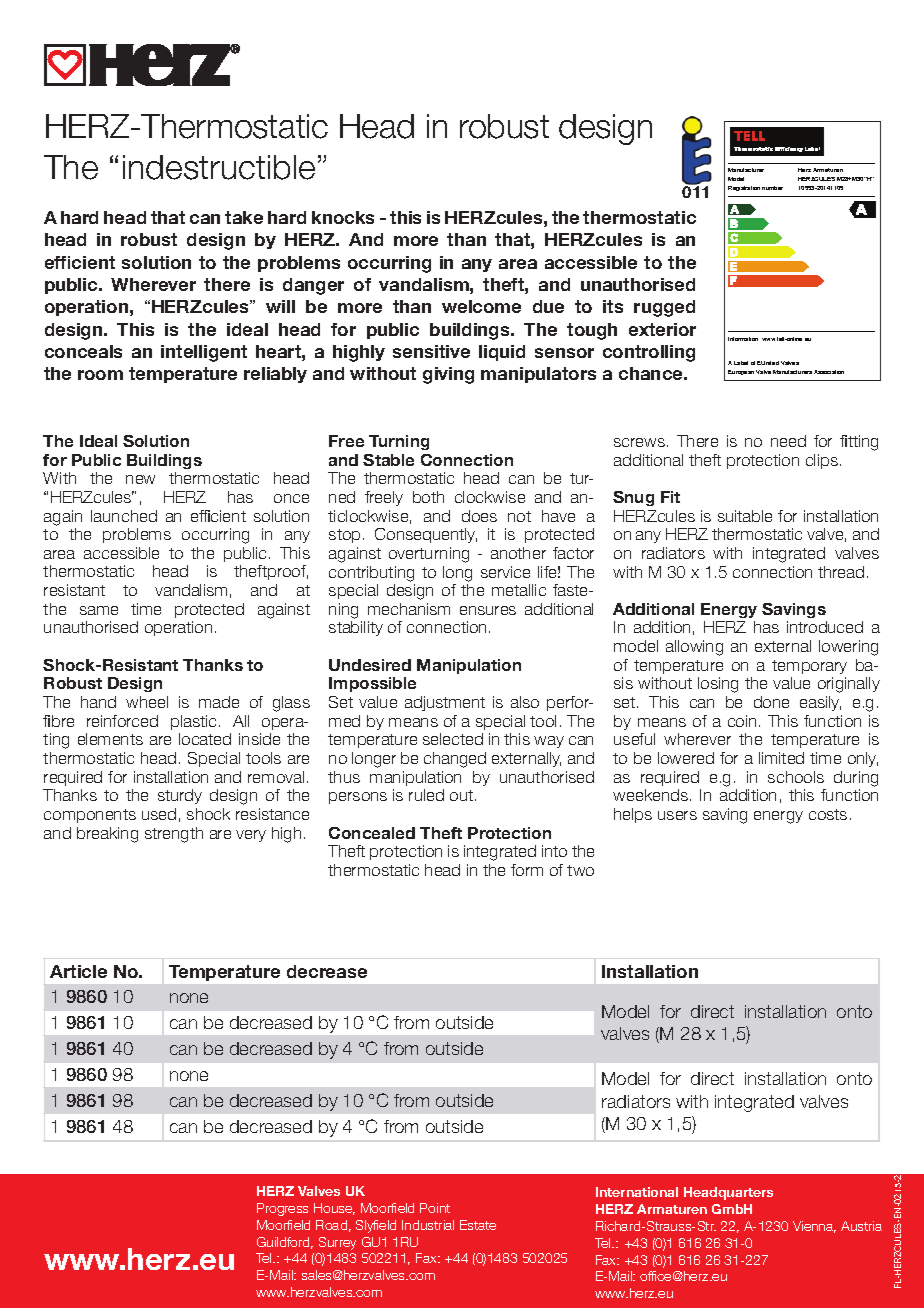 The width and height of the image is (924, 1308). I want to click on launched, so click(124, 516).
